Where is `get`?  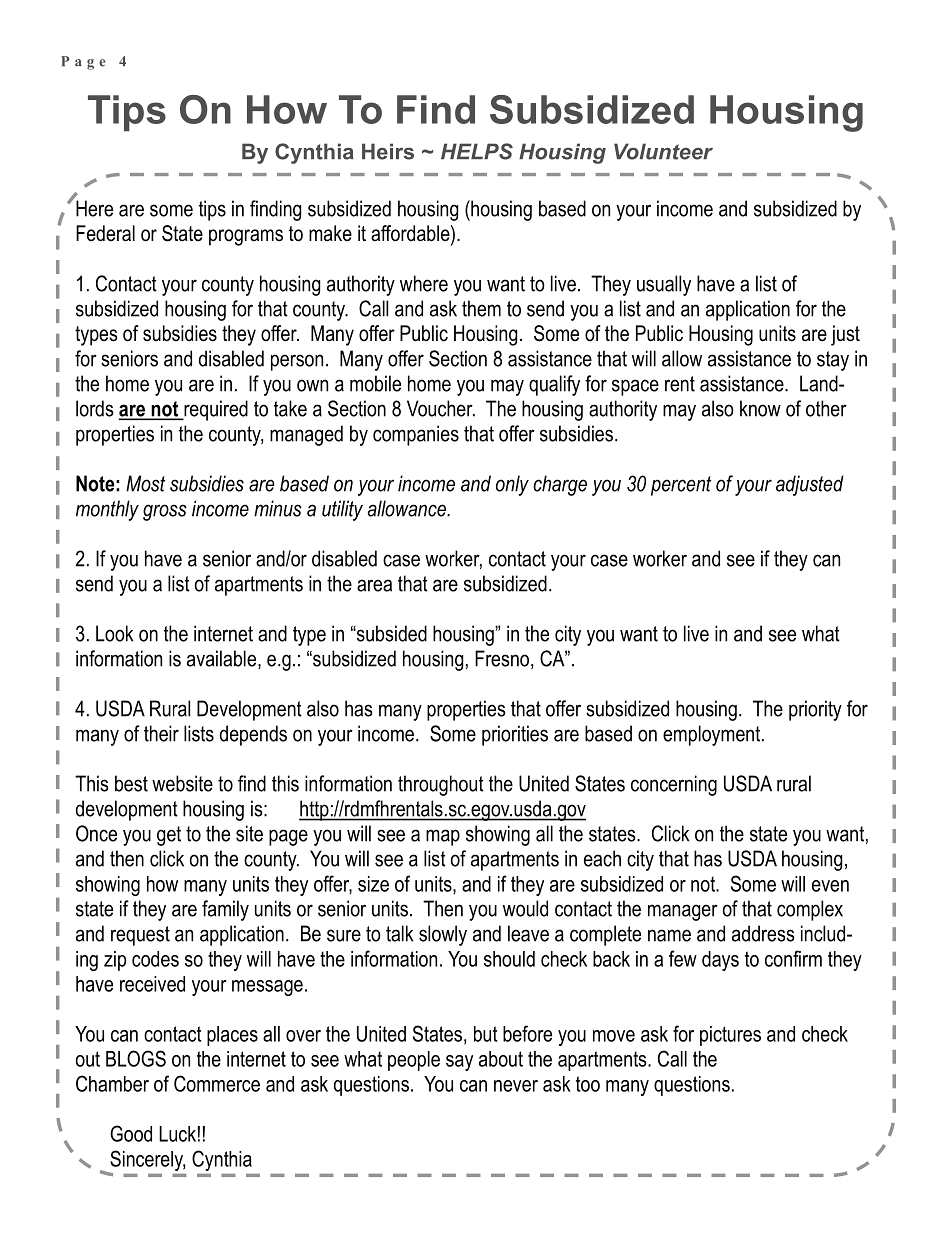 get is located at coordinates (169, 836).
